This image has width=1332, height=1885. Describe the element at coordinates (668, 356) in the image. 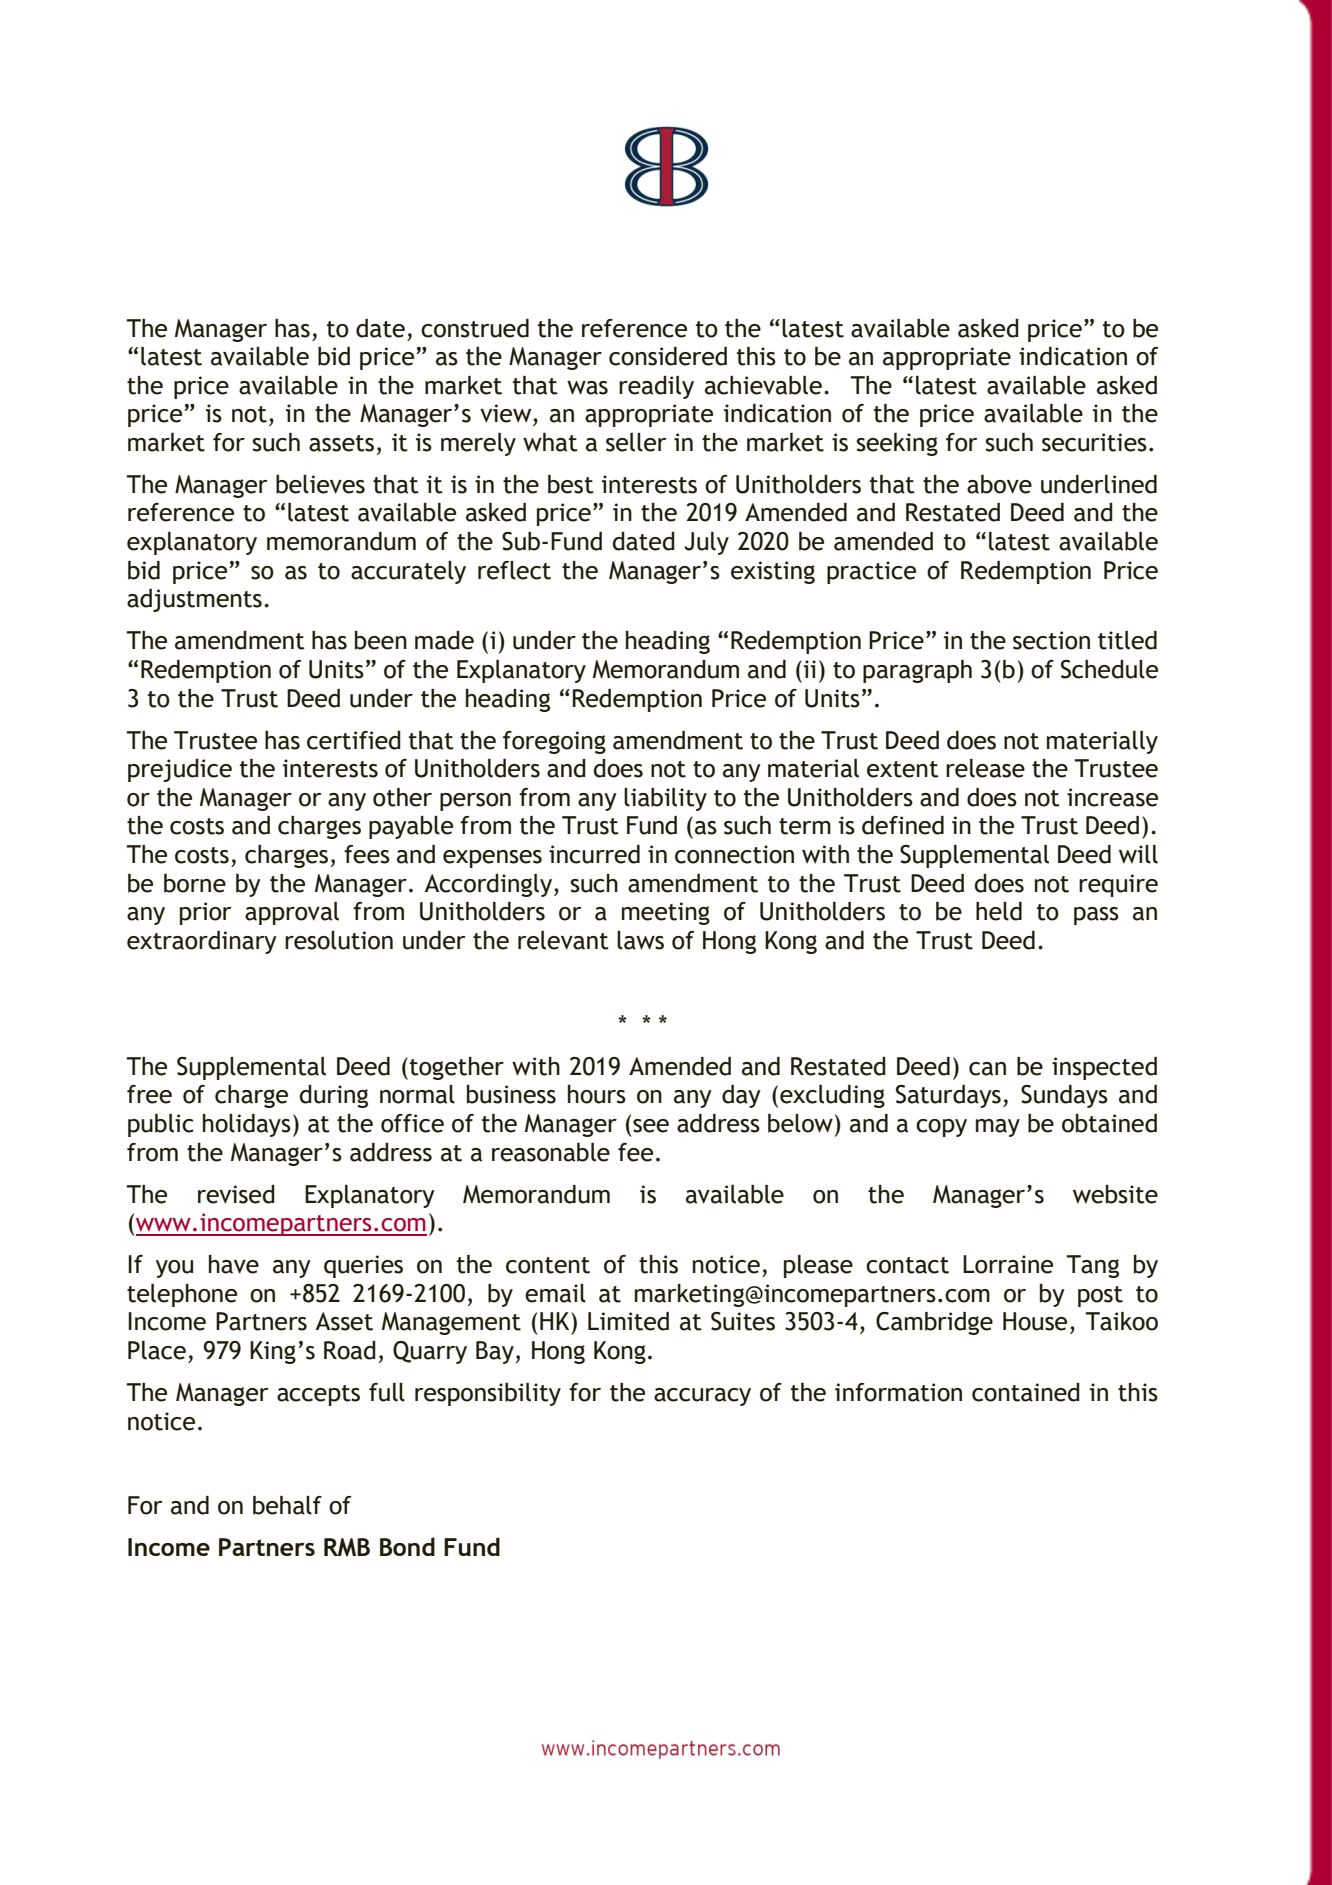

I see `considered` at that location.
